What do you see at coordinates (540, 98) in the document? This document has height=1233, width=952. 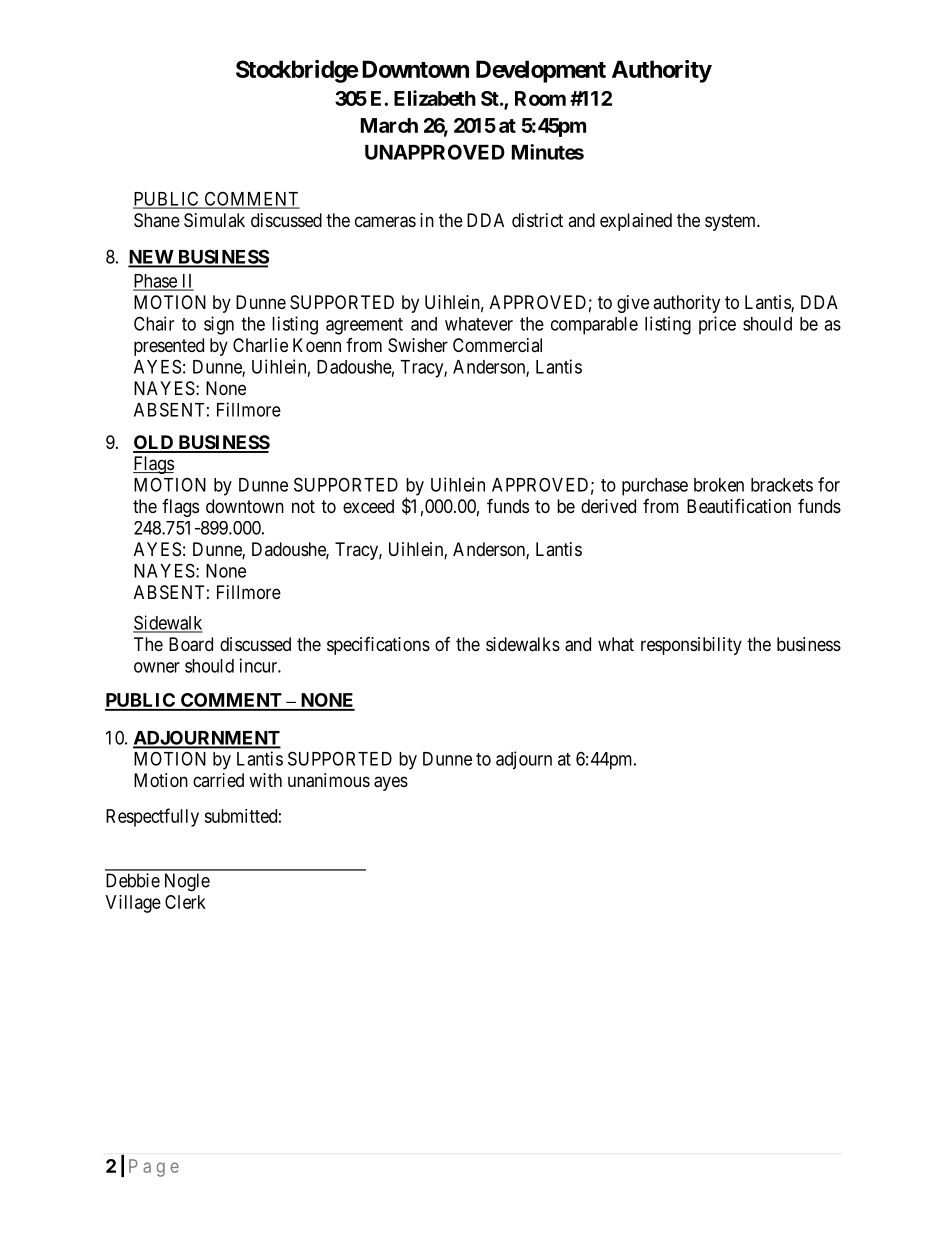 I see `Room` at bounding box center [540, 98].
